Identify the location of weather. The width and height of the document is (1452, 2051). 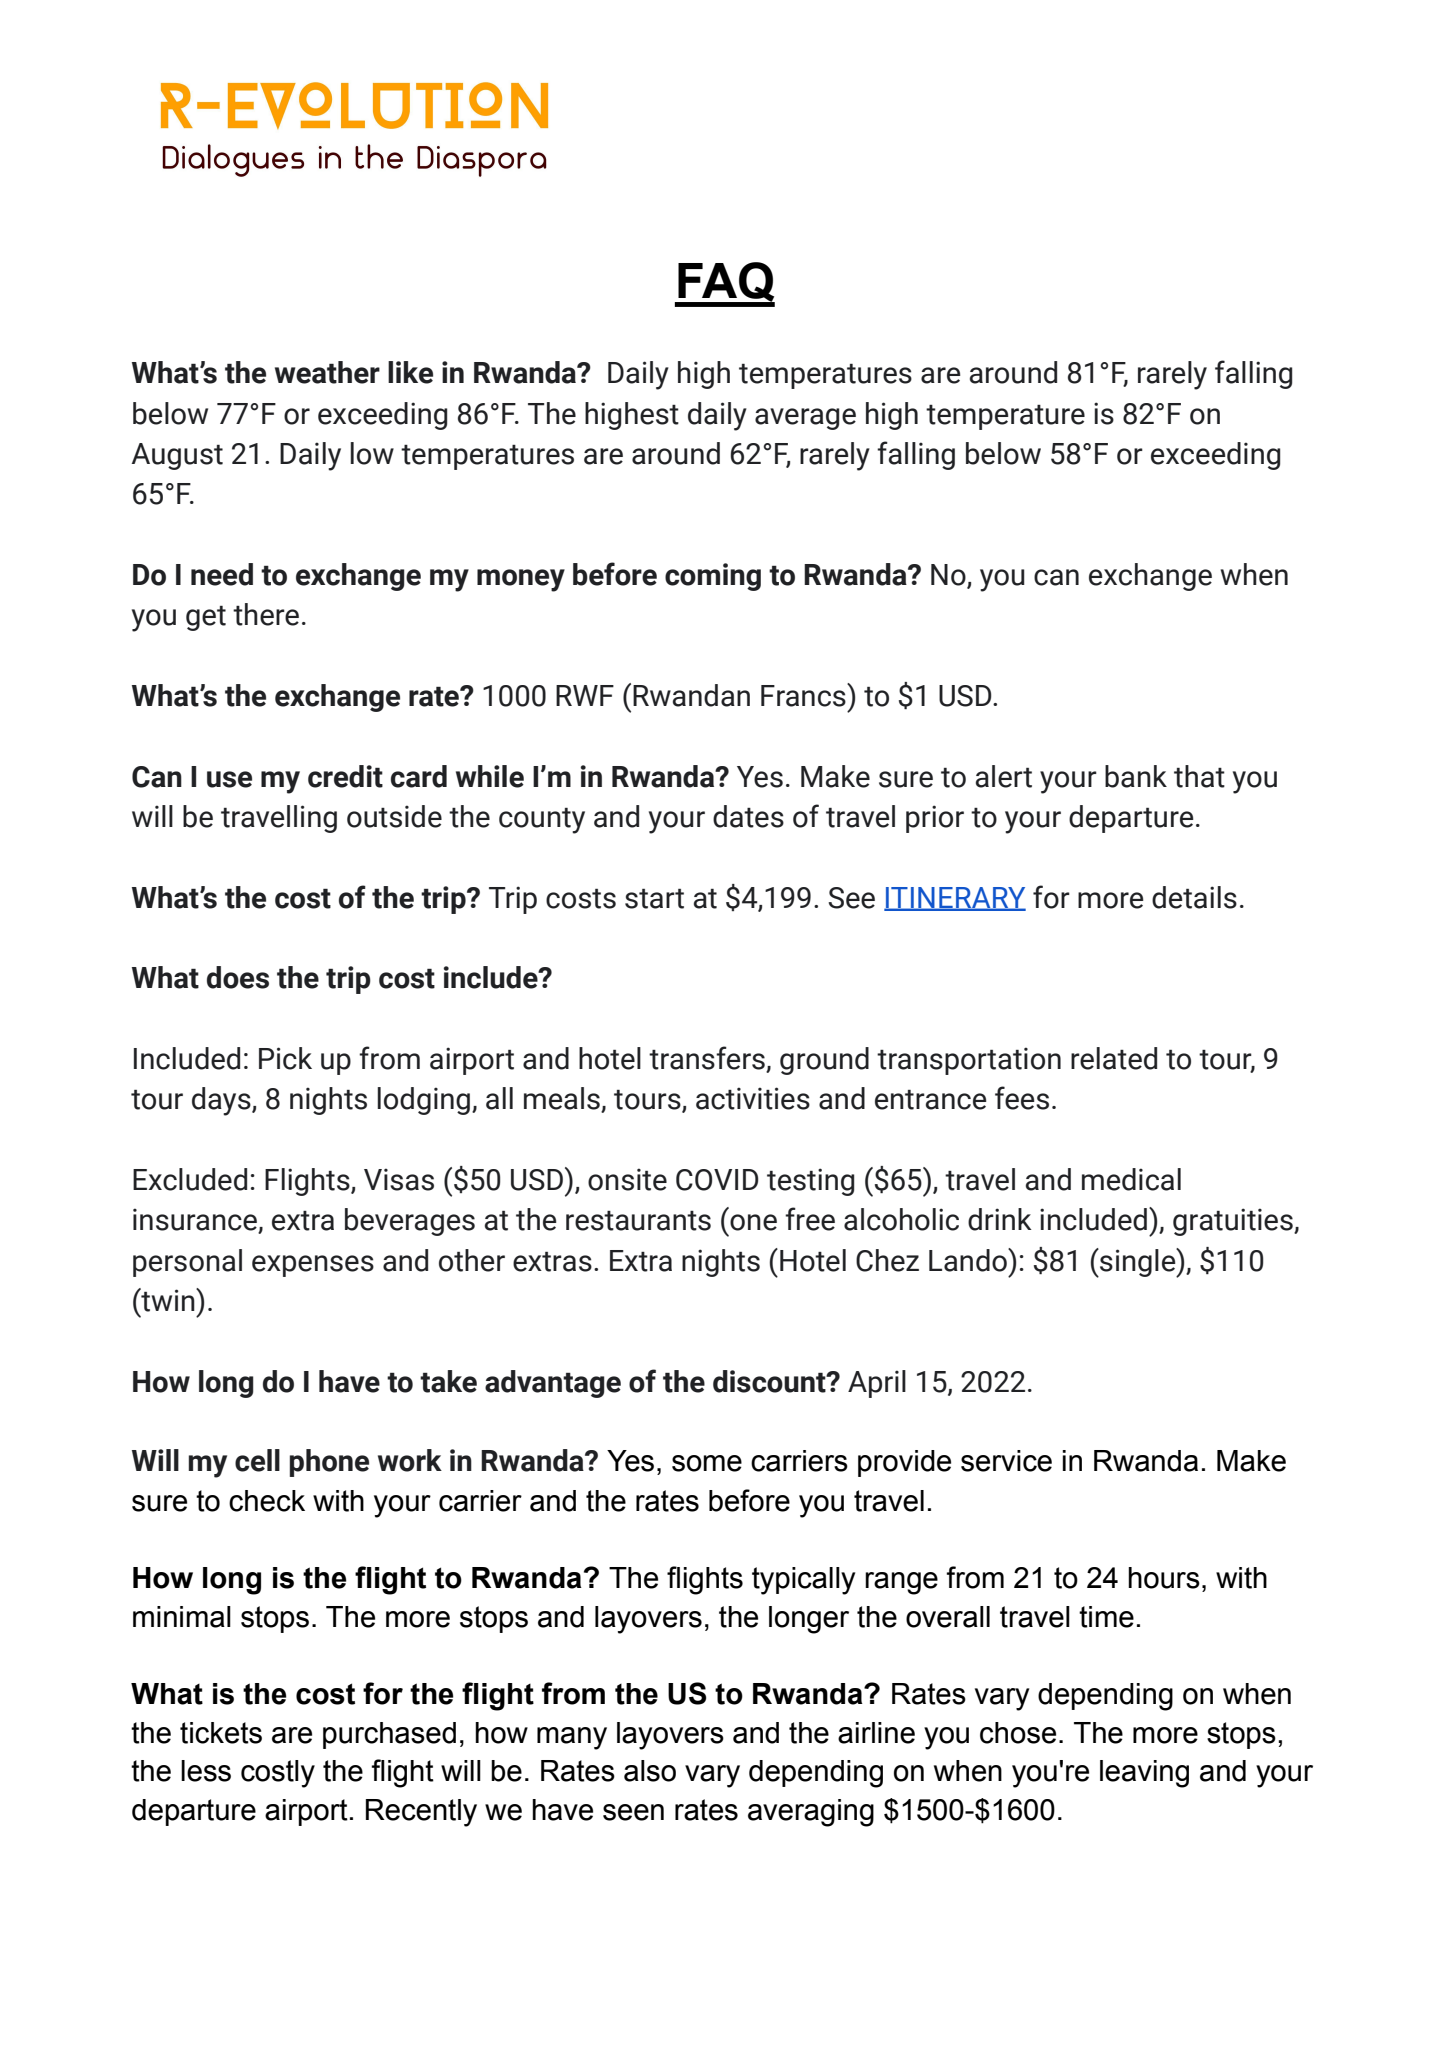
(327, 372).
